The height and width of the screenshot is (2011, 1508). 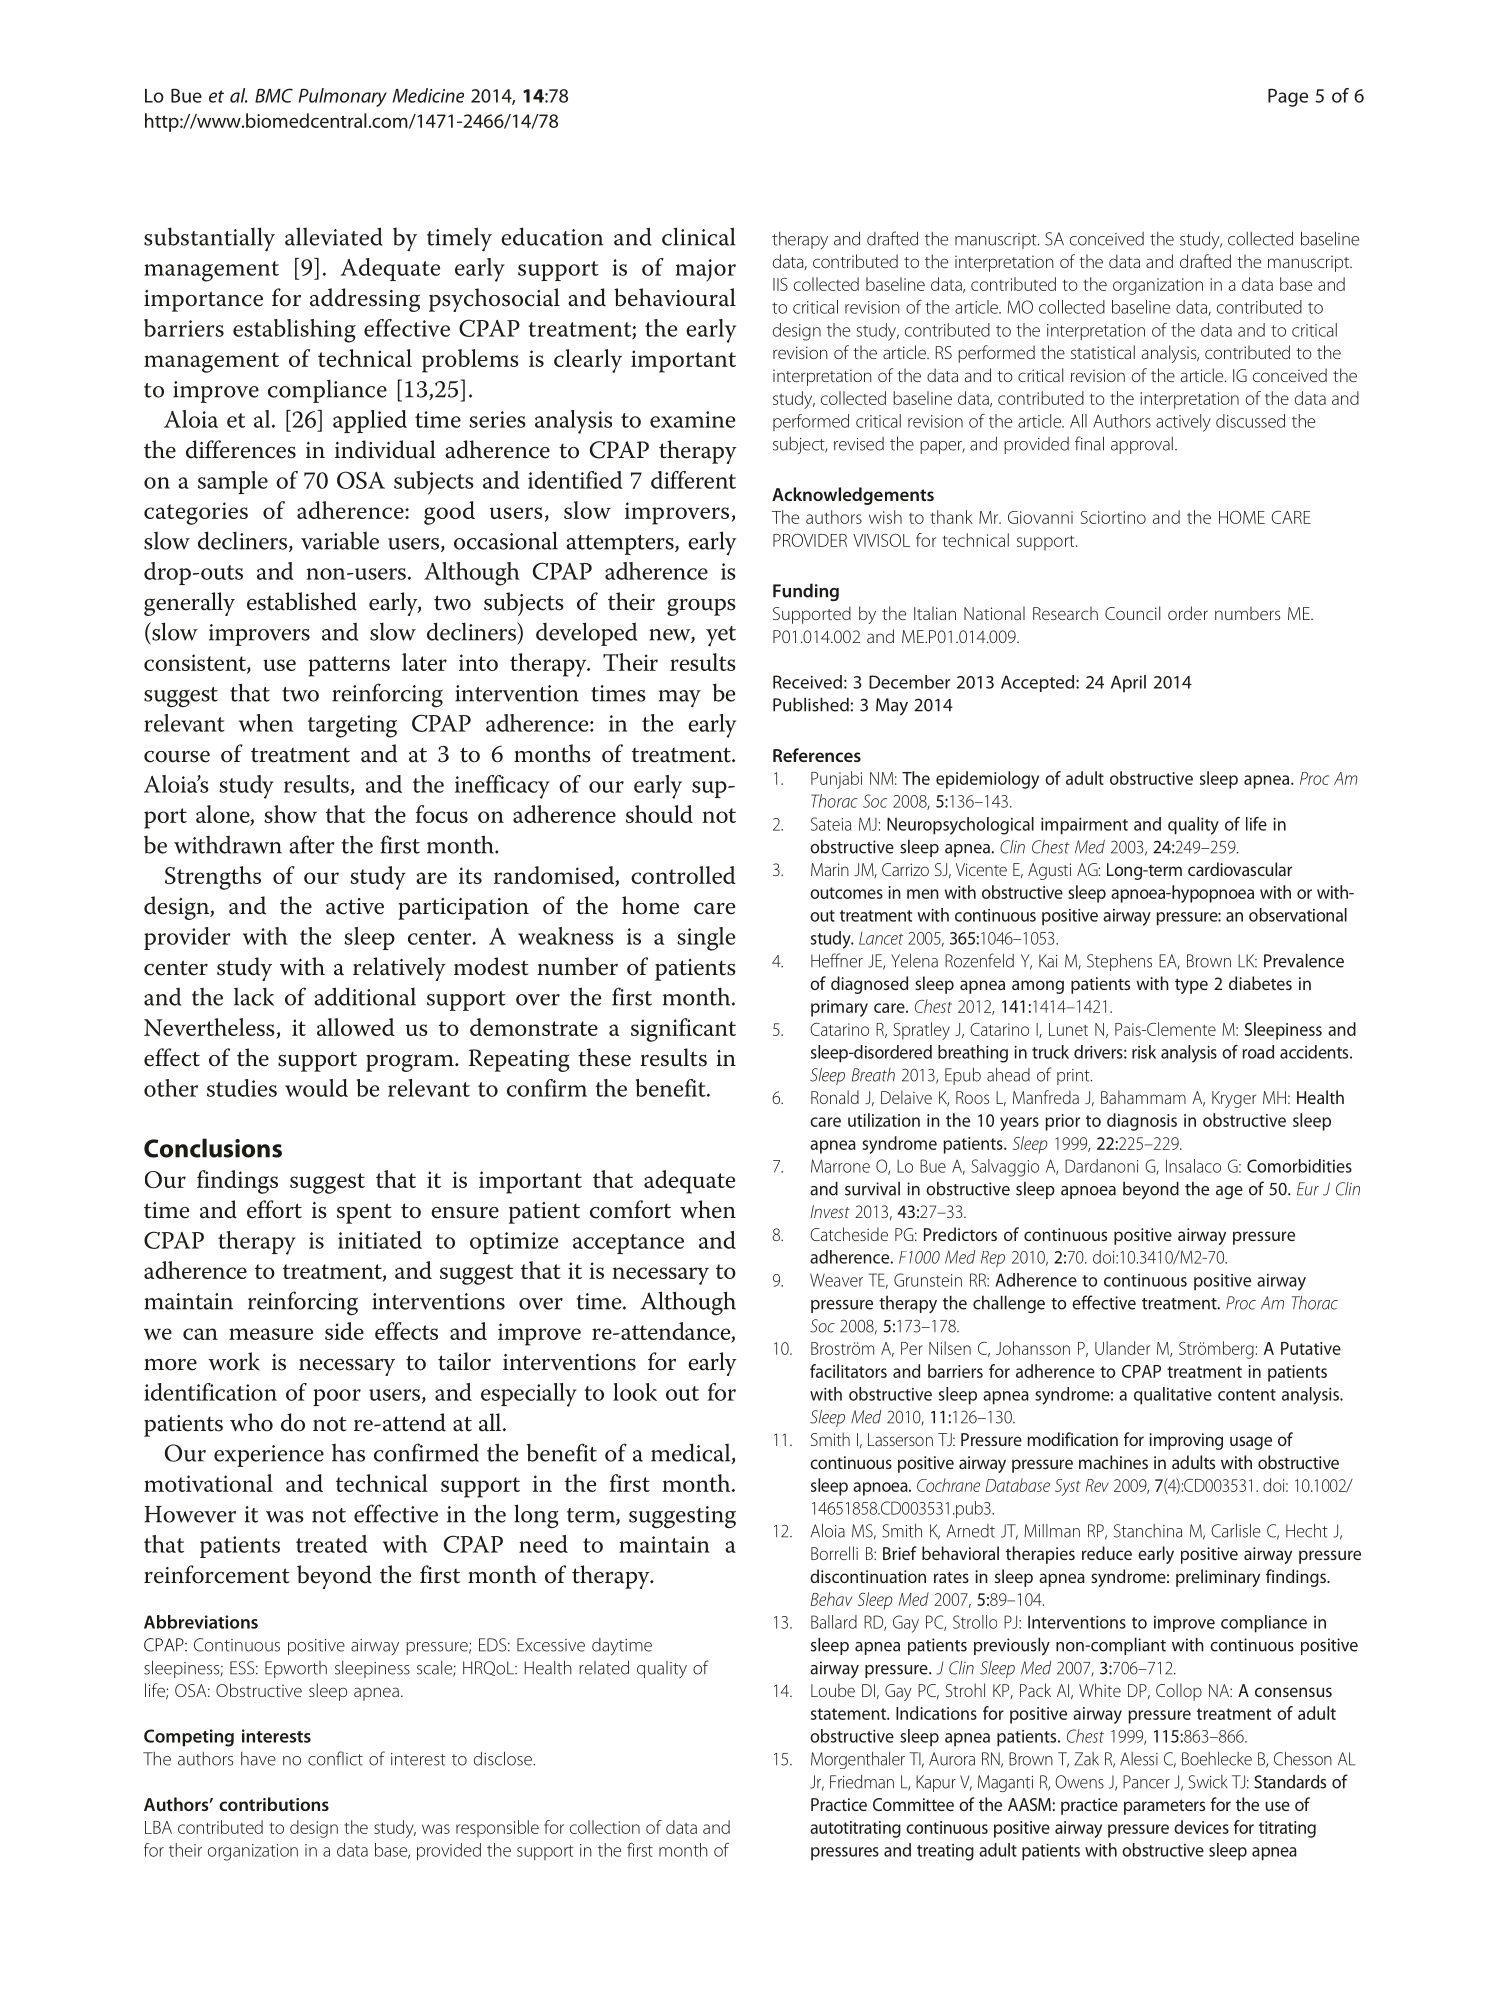 What do you see at coordinates (706, 270) in the screenshot?
I see `major` at bounding box center [706, 270].
